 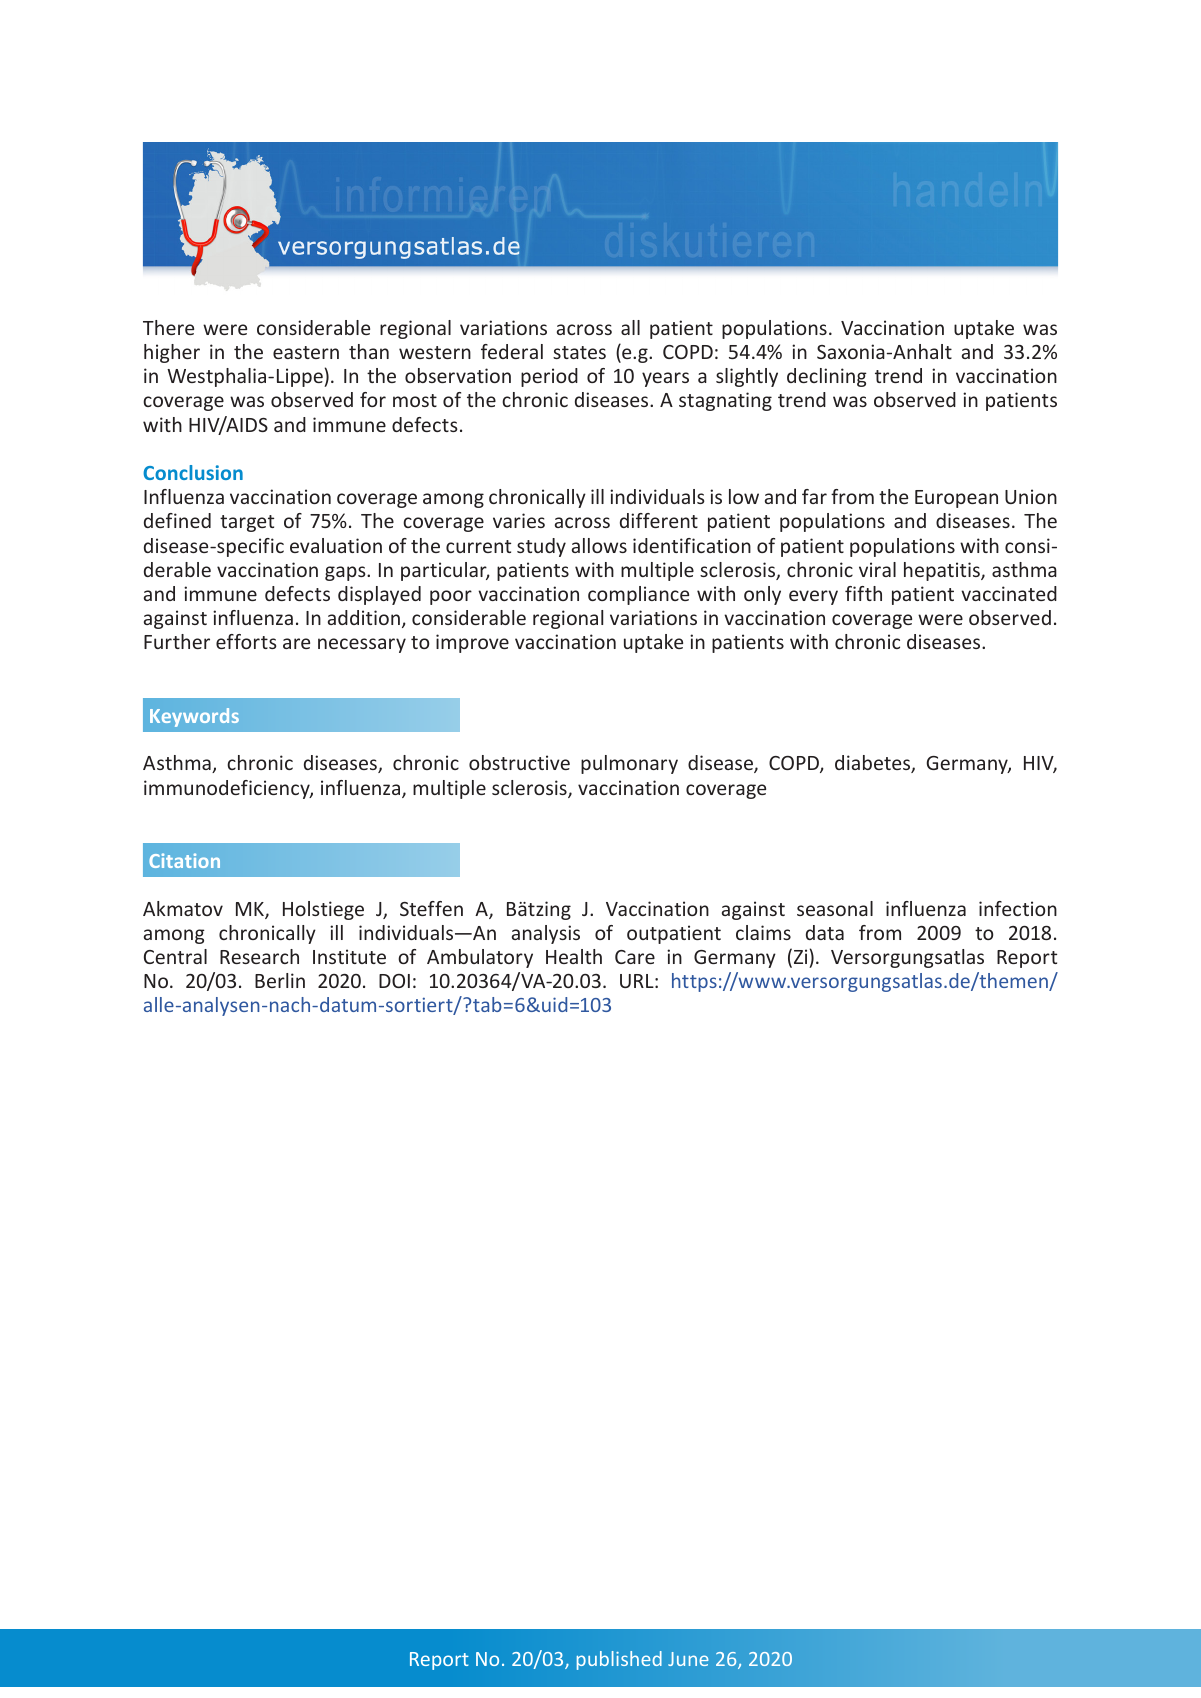 What do you see at coordinates (306, 352) in the screenshot?
I see `eastern` at bounding box center [306, 352].
